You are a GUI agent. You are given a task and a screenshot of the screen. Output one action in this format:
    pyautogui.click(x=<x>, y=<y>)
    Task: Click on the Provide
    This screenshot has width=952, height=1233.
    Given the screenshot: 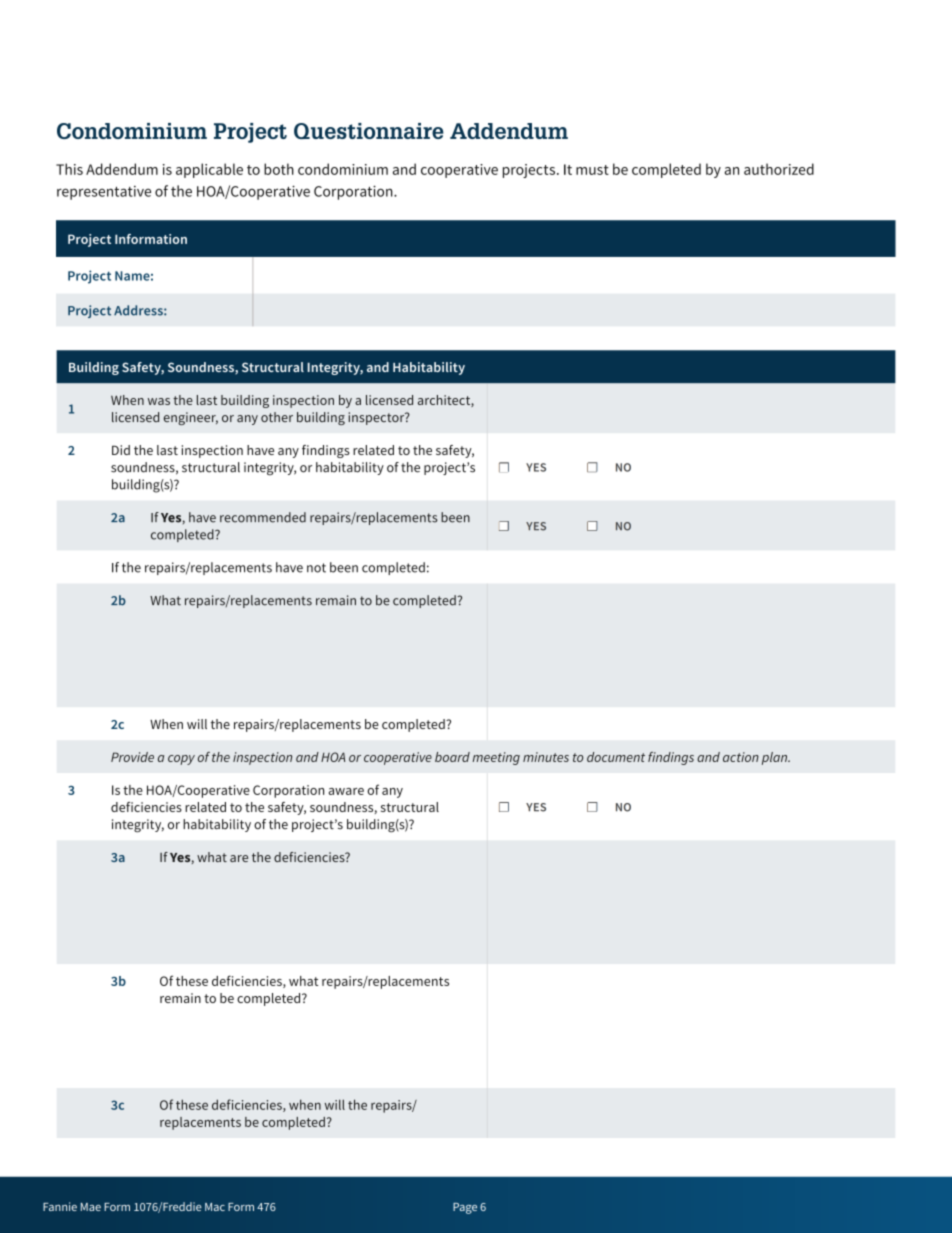 What is the action you would take?
    pyautogui.click(x=132, y=757)
